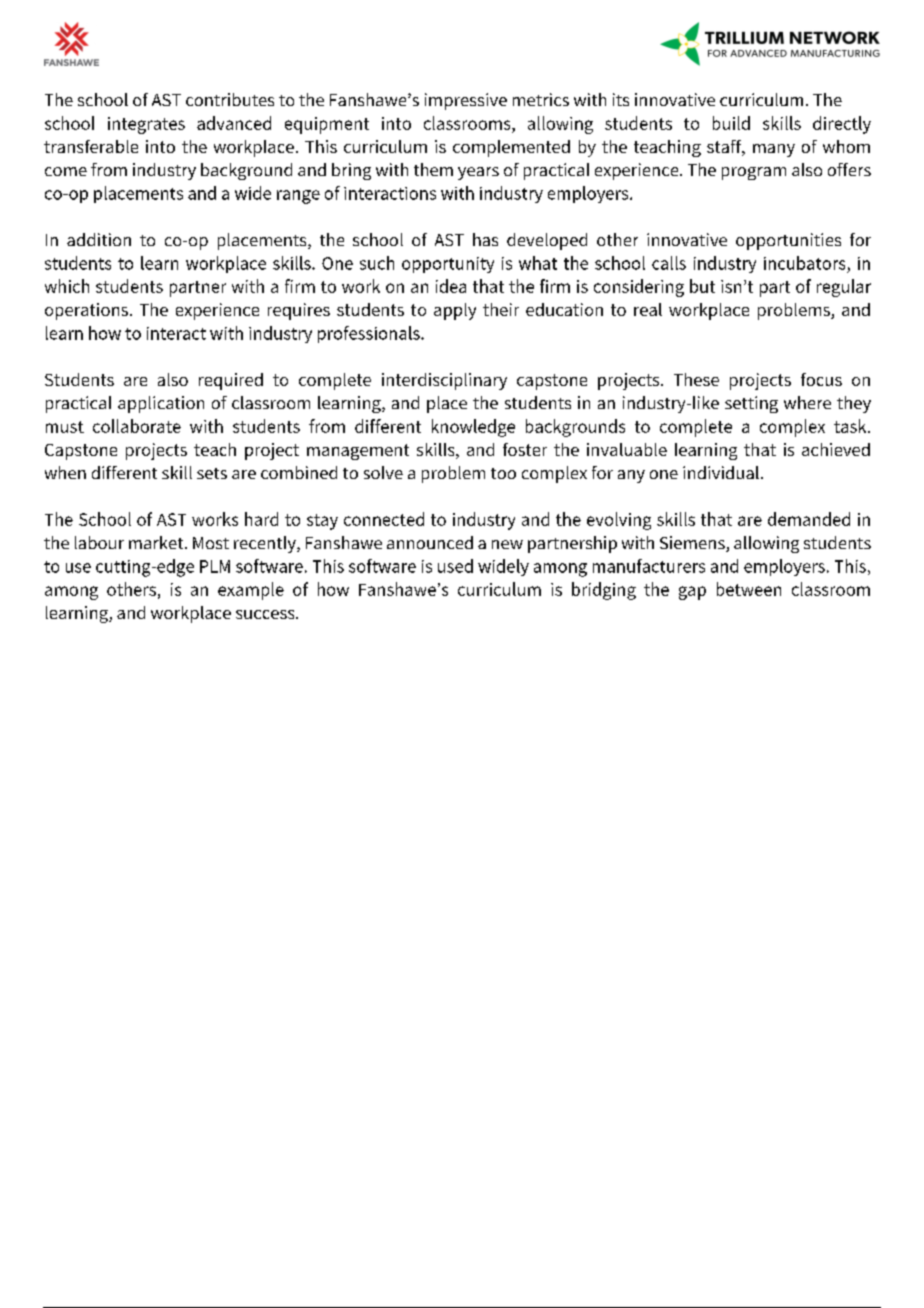 The image size is (924, 1308). Describe the element at coordinates (251, 591) in the page. I see `example` at that location.
